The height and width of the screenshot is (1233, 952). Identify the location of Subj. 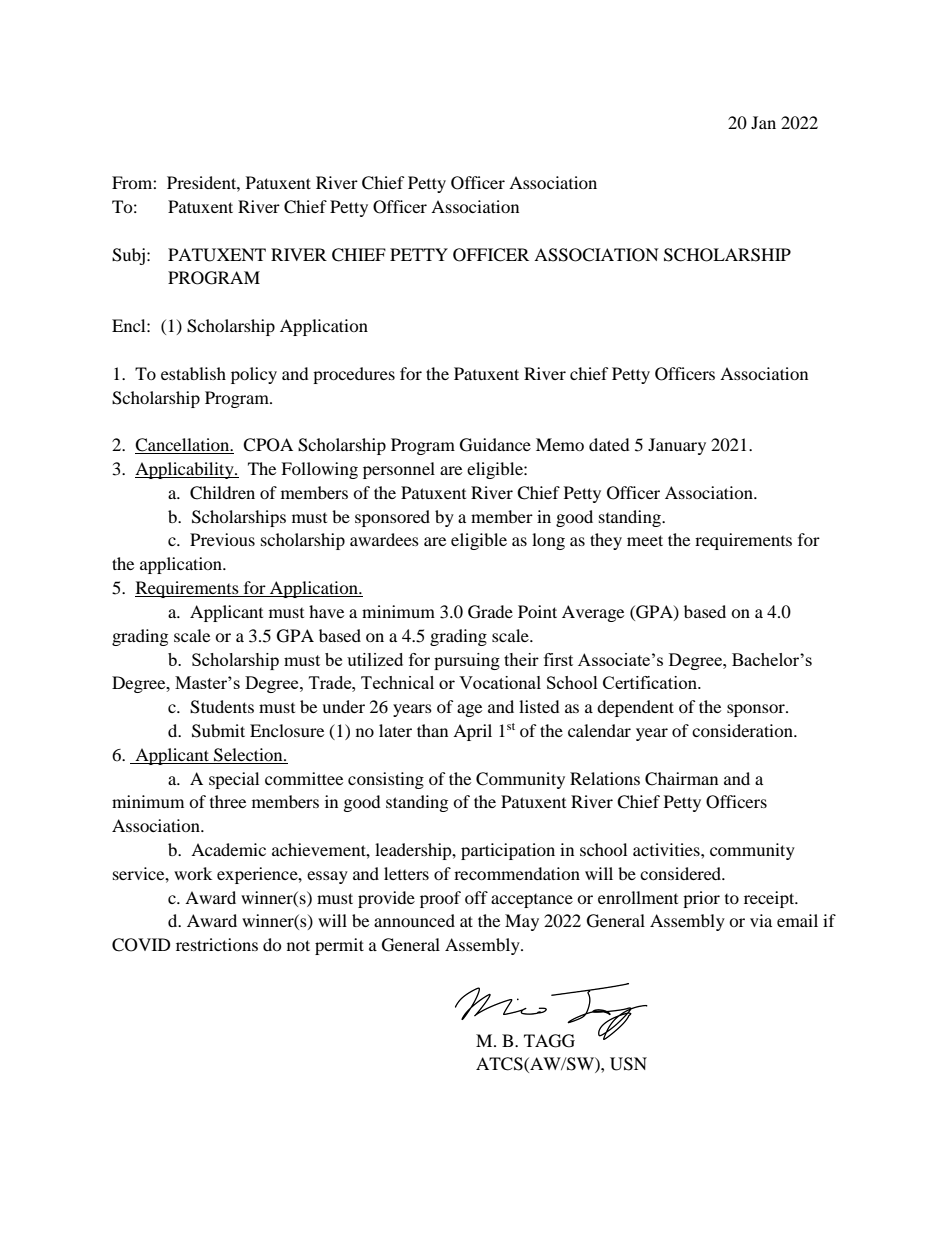
(128, 256).
